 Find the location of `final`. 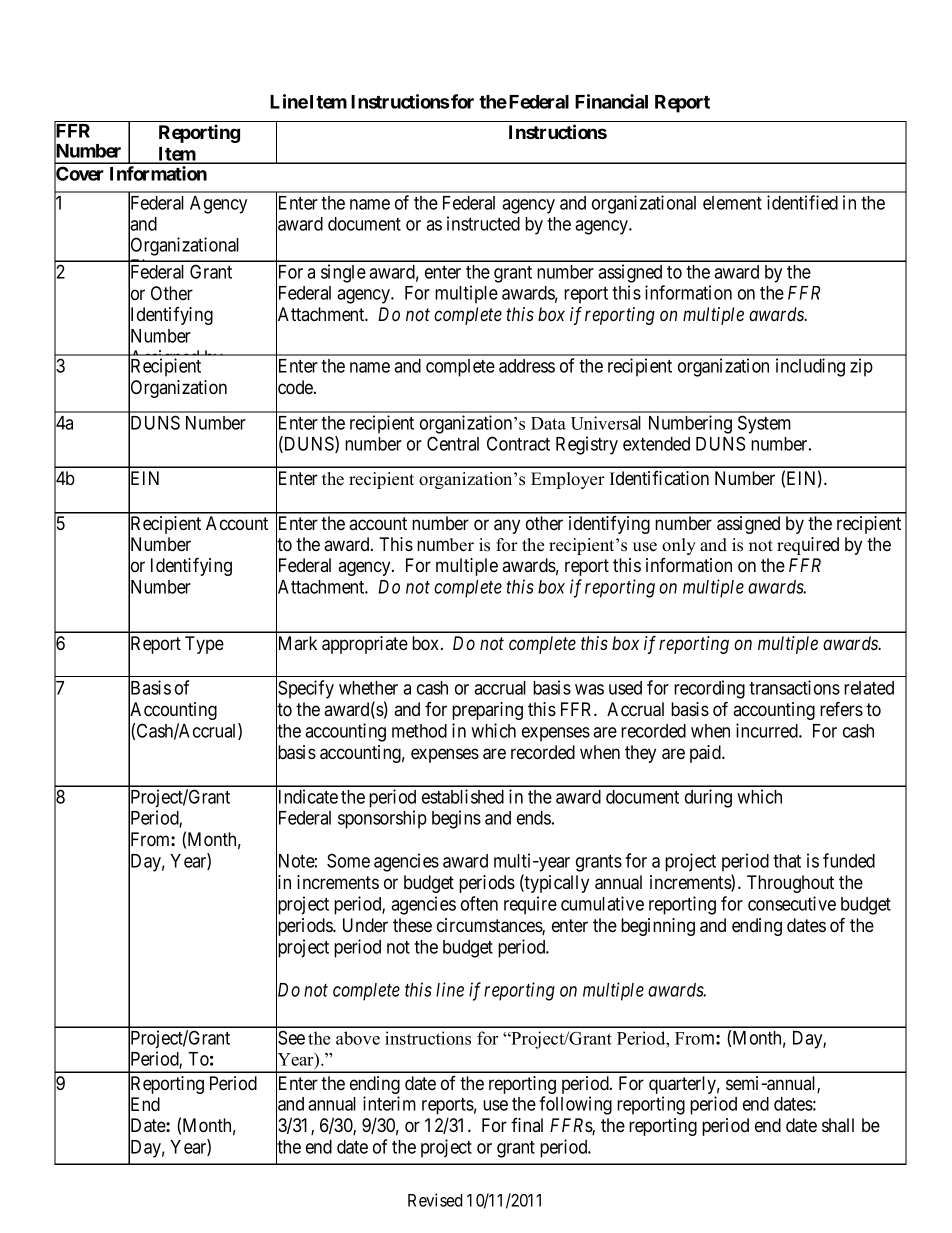

final is located at coordinates (527, 1125).
